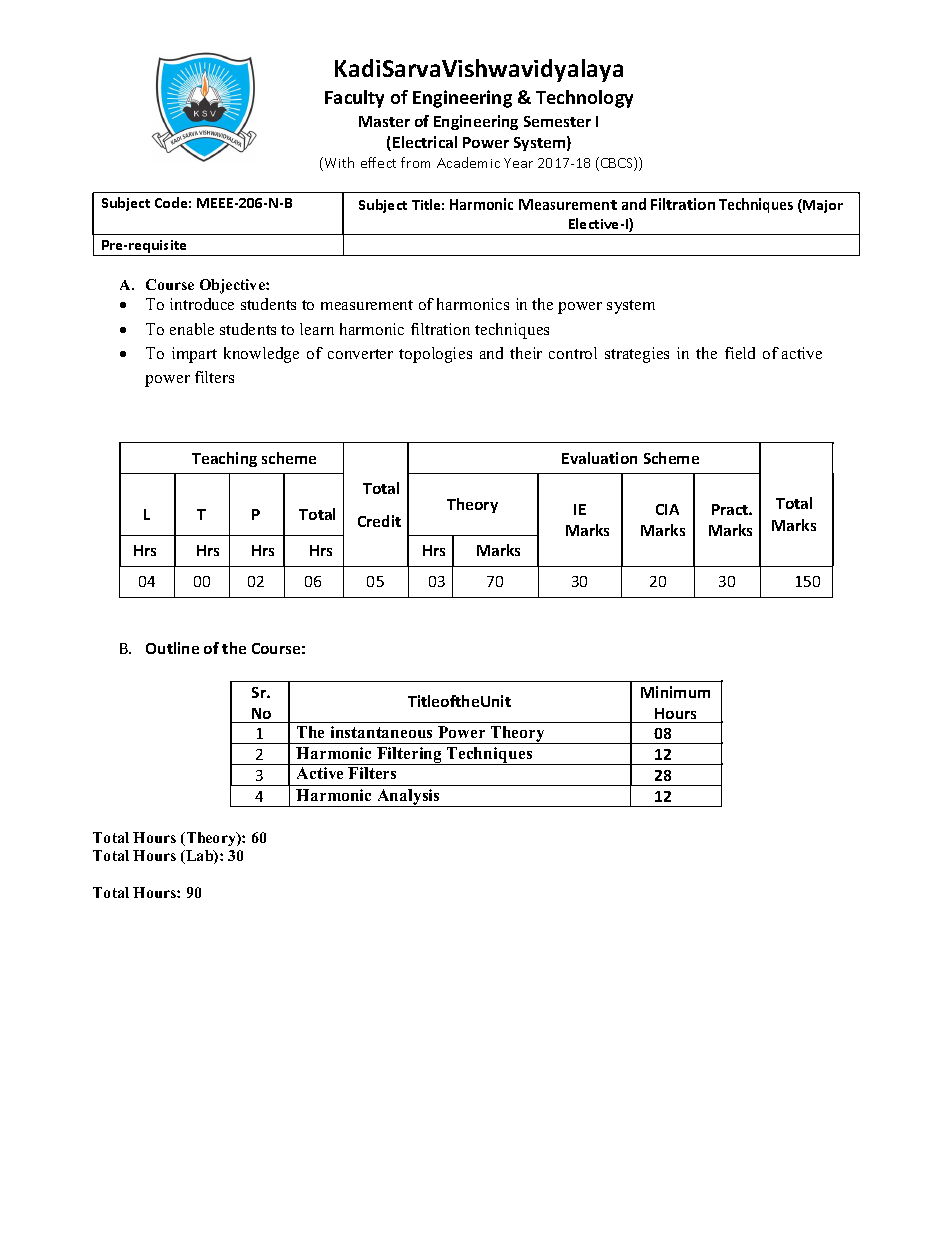 The width and height of the document is (952, 1233). What do you see at coordinates (667, 509) in the document?
I see `CIA` at bounding box center [667, 509].
